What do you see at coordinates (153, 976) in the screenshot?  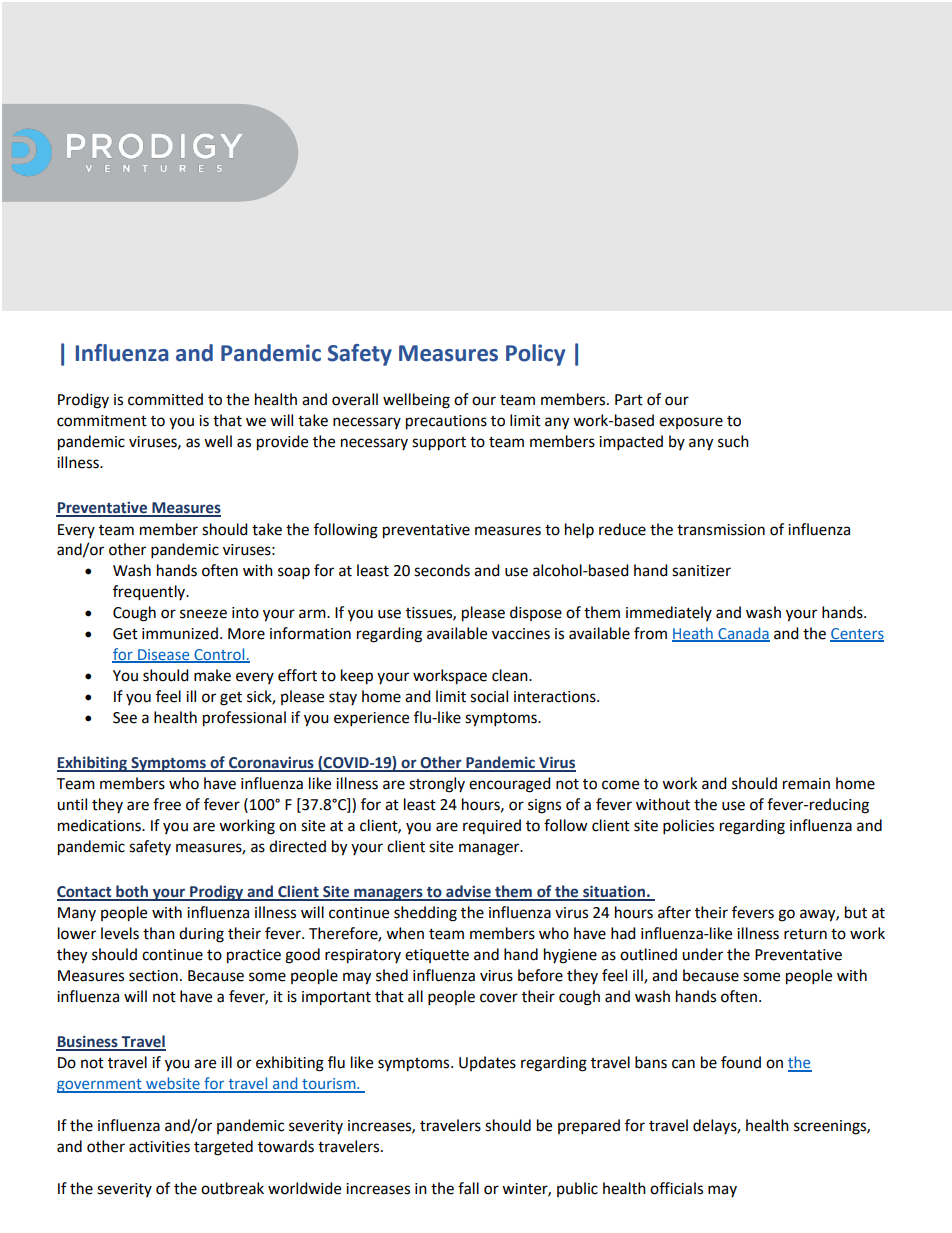 I see `section` at bounding box center [153, 976].
